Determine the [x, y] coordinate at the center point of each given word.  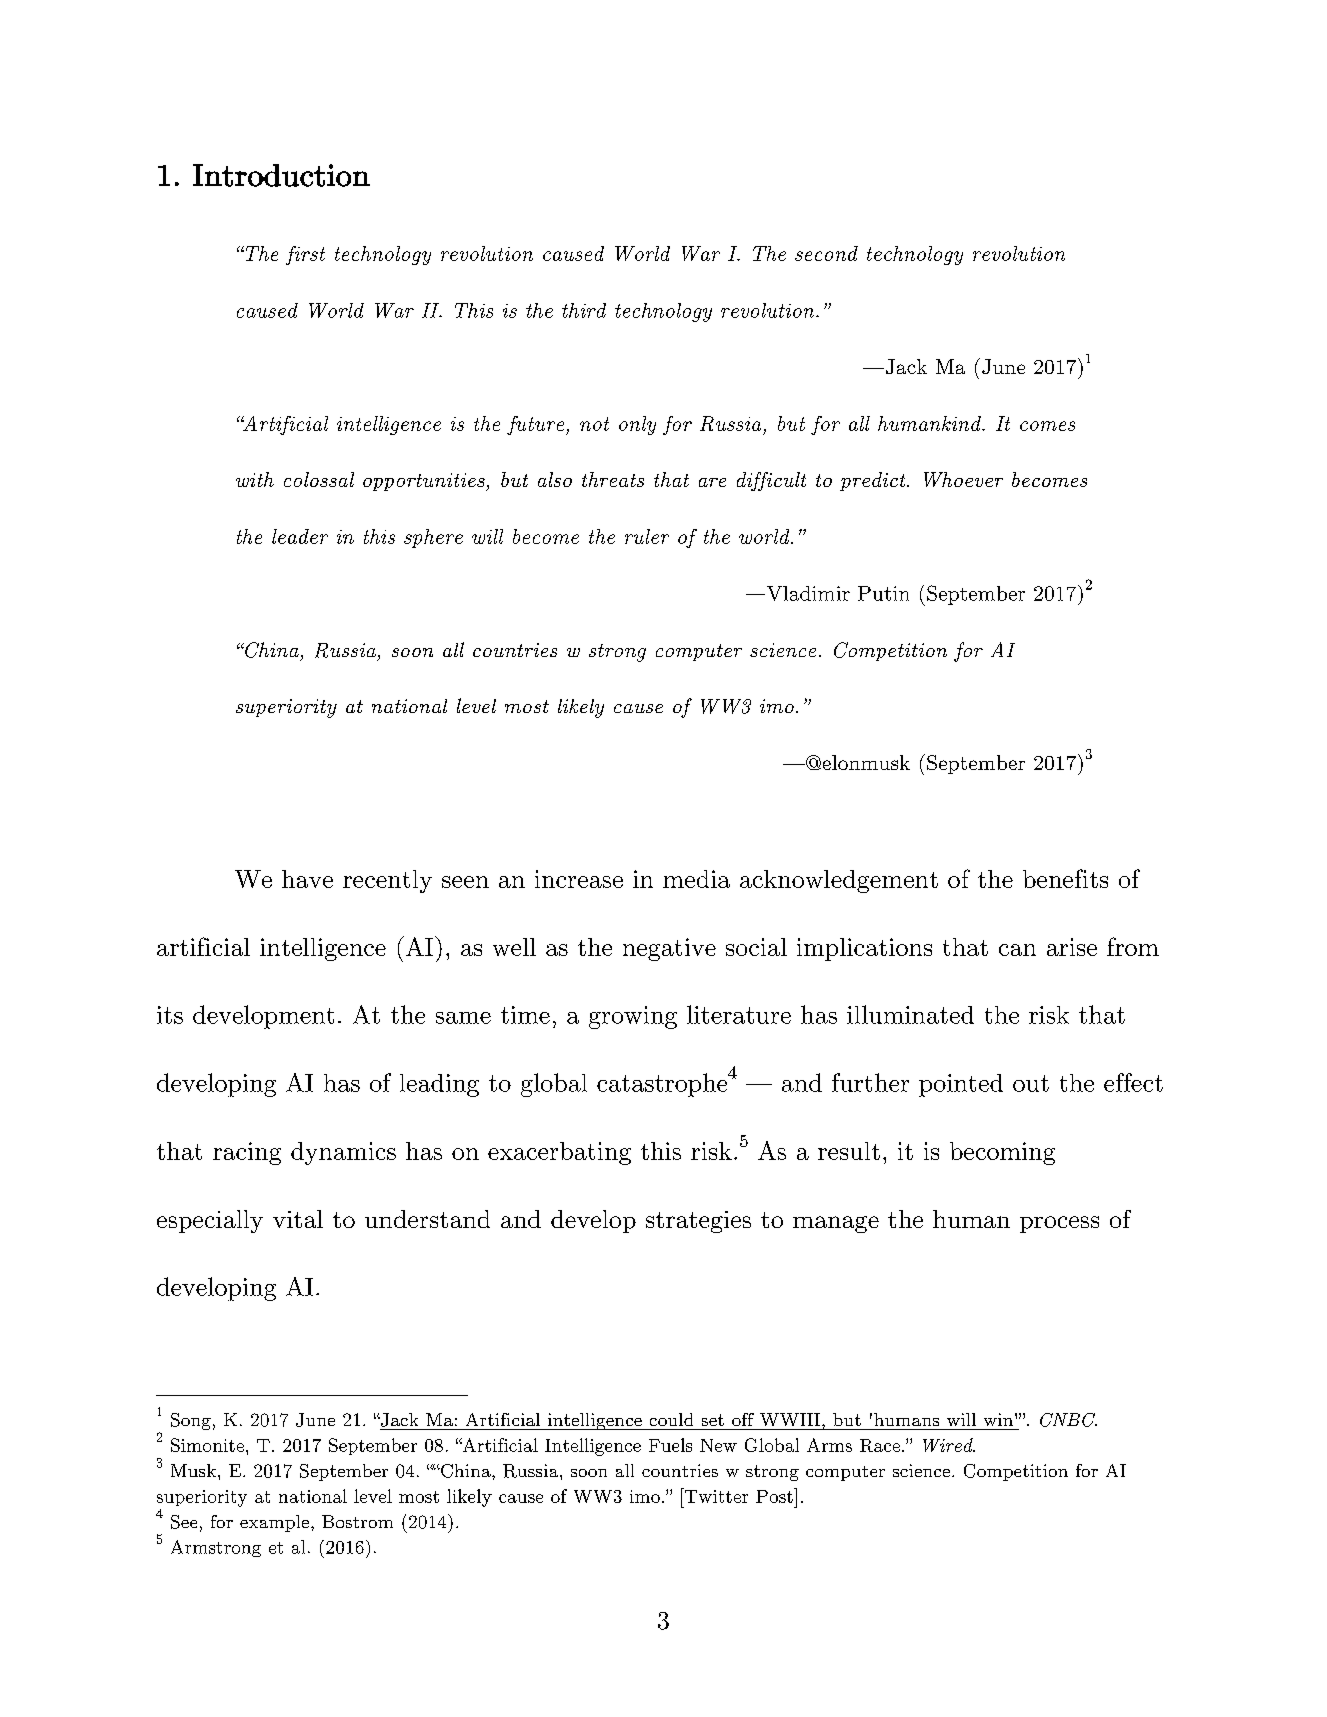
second [826, 253]
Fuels [670, 1445]
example [274, 1523]
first [305, 255]
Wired [949, 1445]
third [584, 310]
